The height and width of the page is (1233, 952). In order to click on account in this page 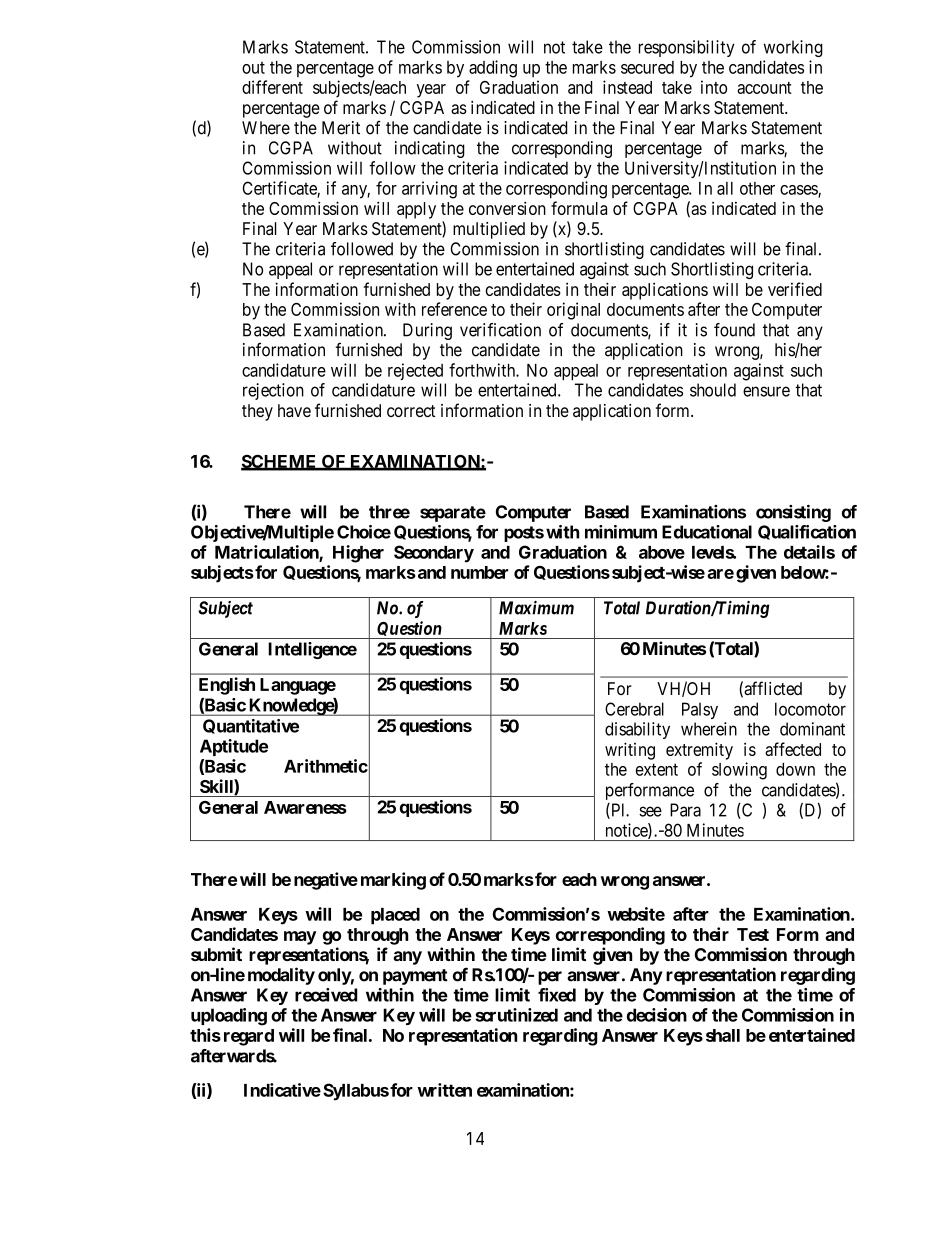, I will do `click(764, 88)`.
